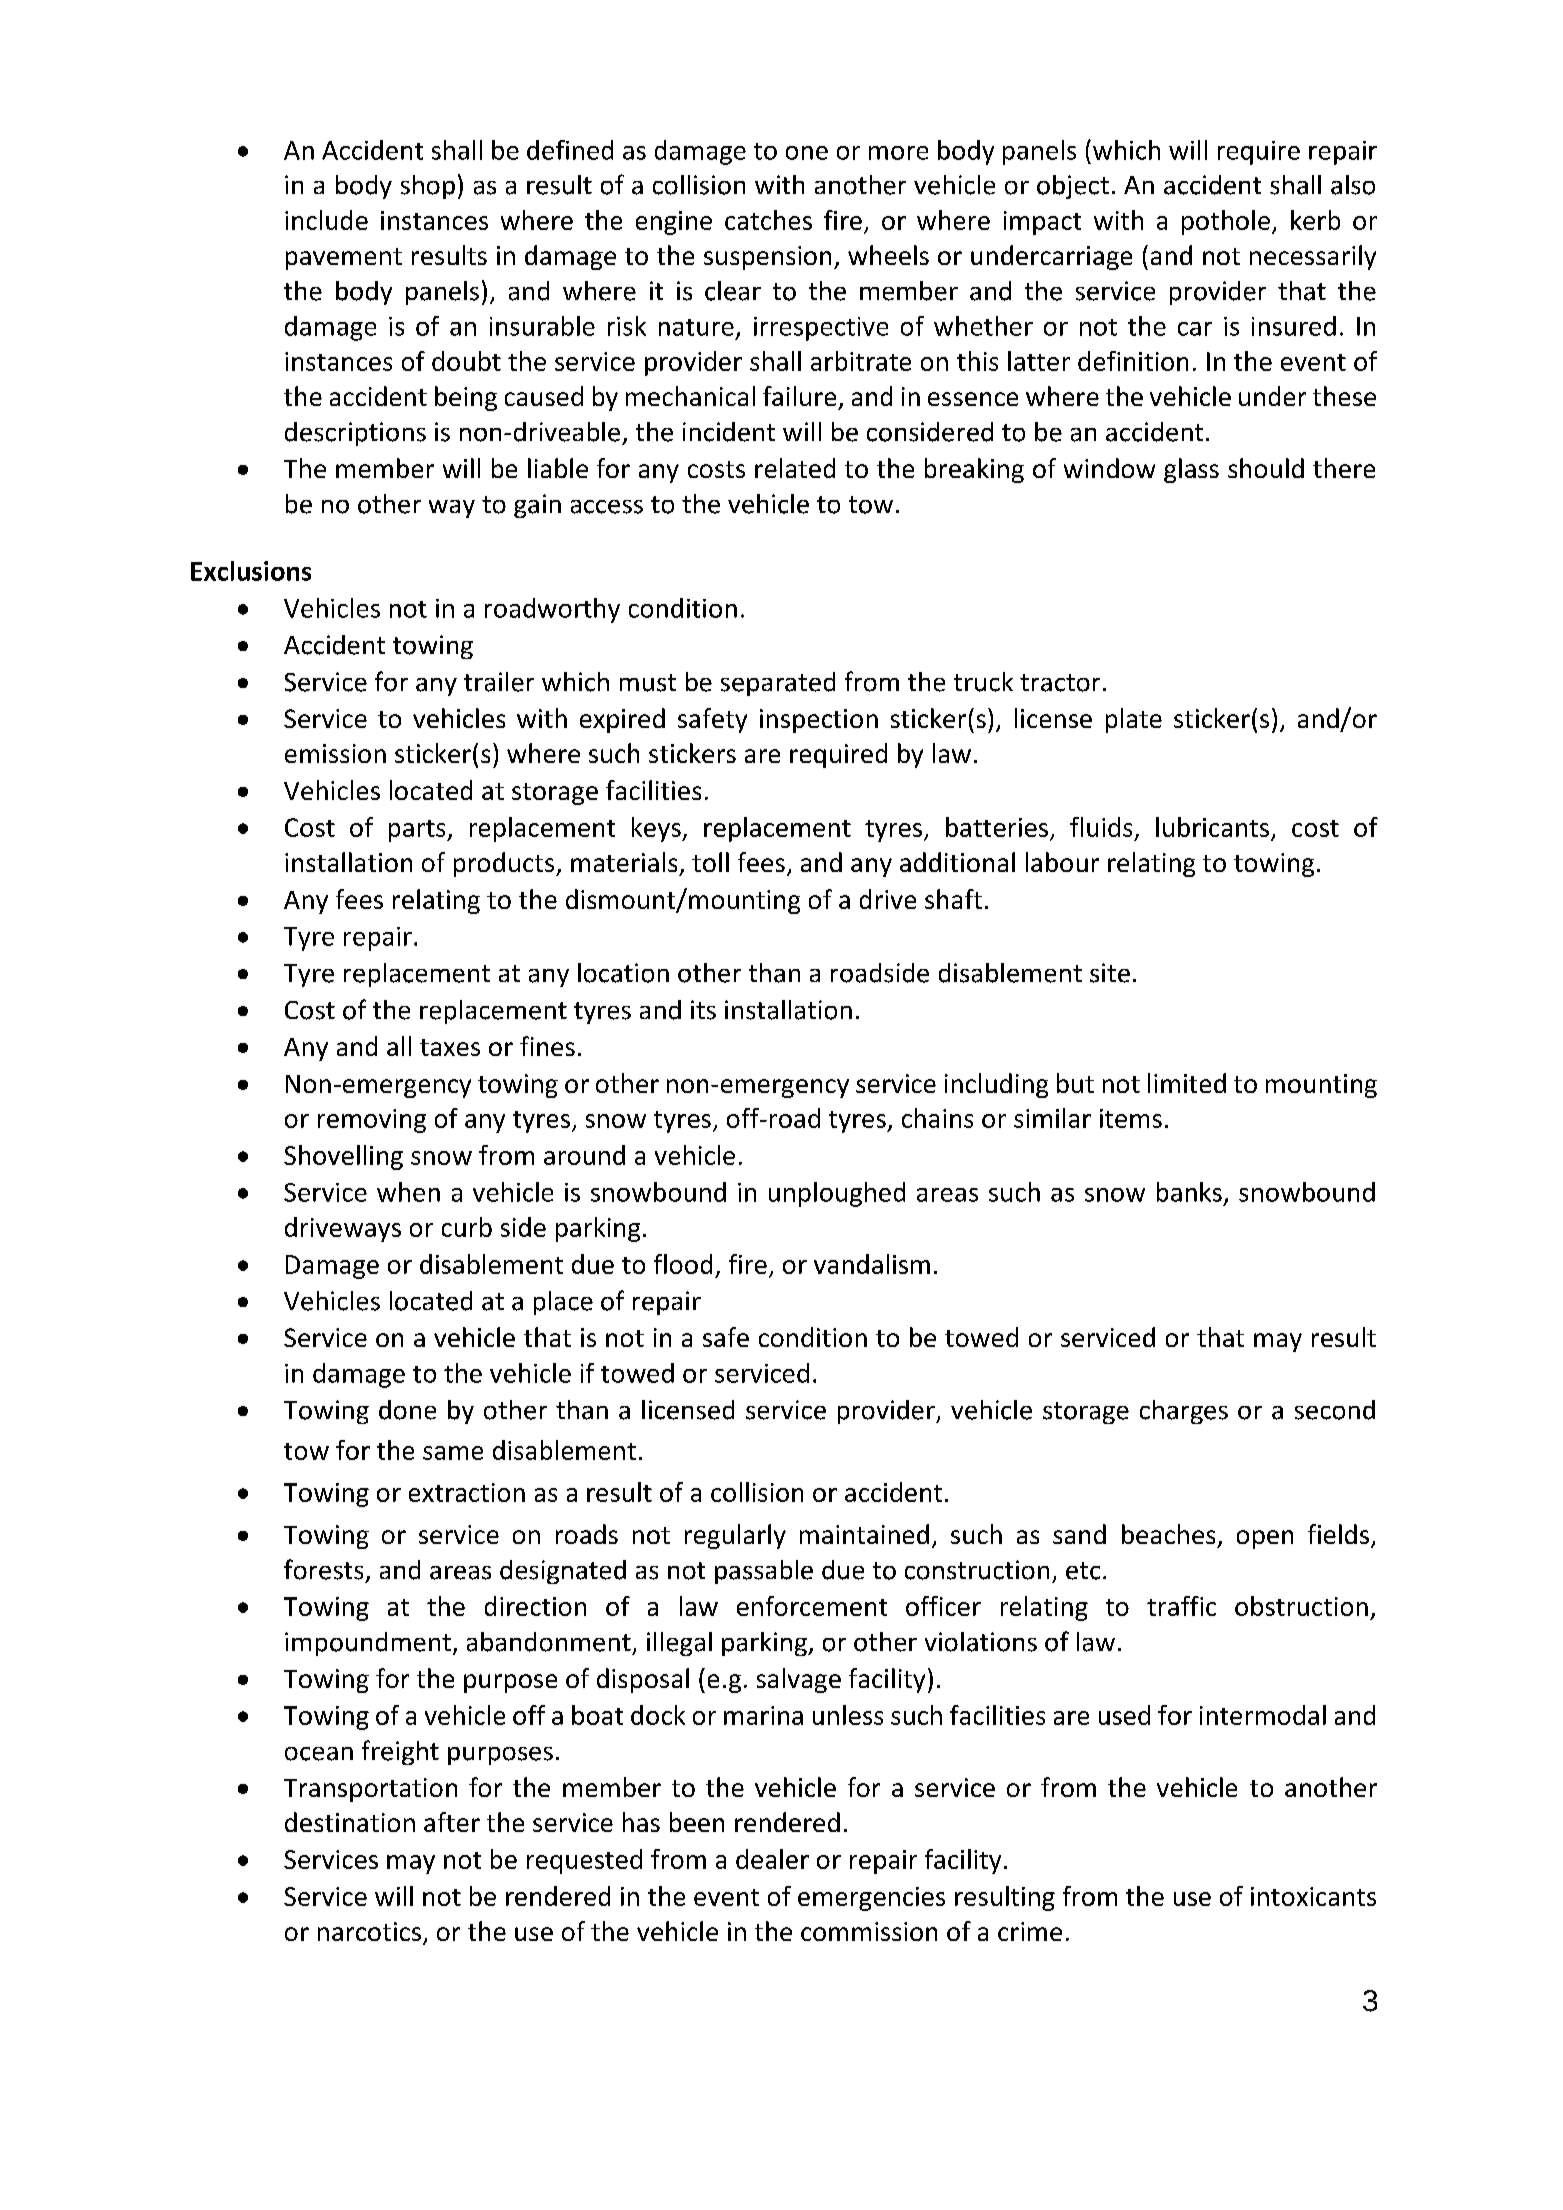 This screenshot has width=1563, height=2210. I want to click on dealer, so click(772, 1859).
